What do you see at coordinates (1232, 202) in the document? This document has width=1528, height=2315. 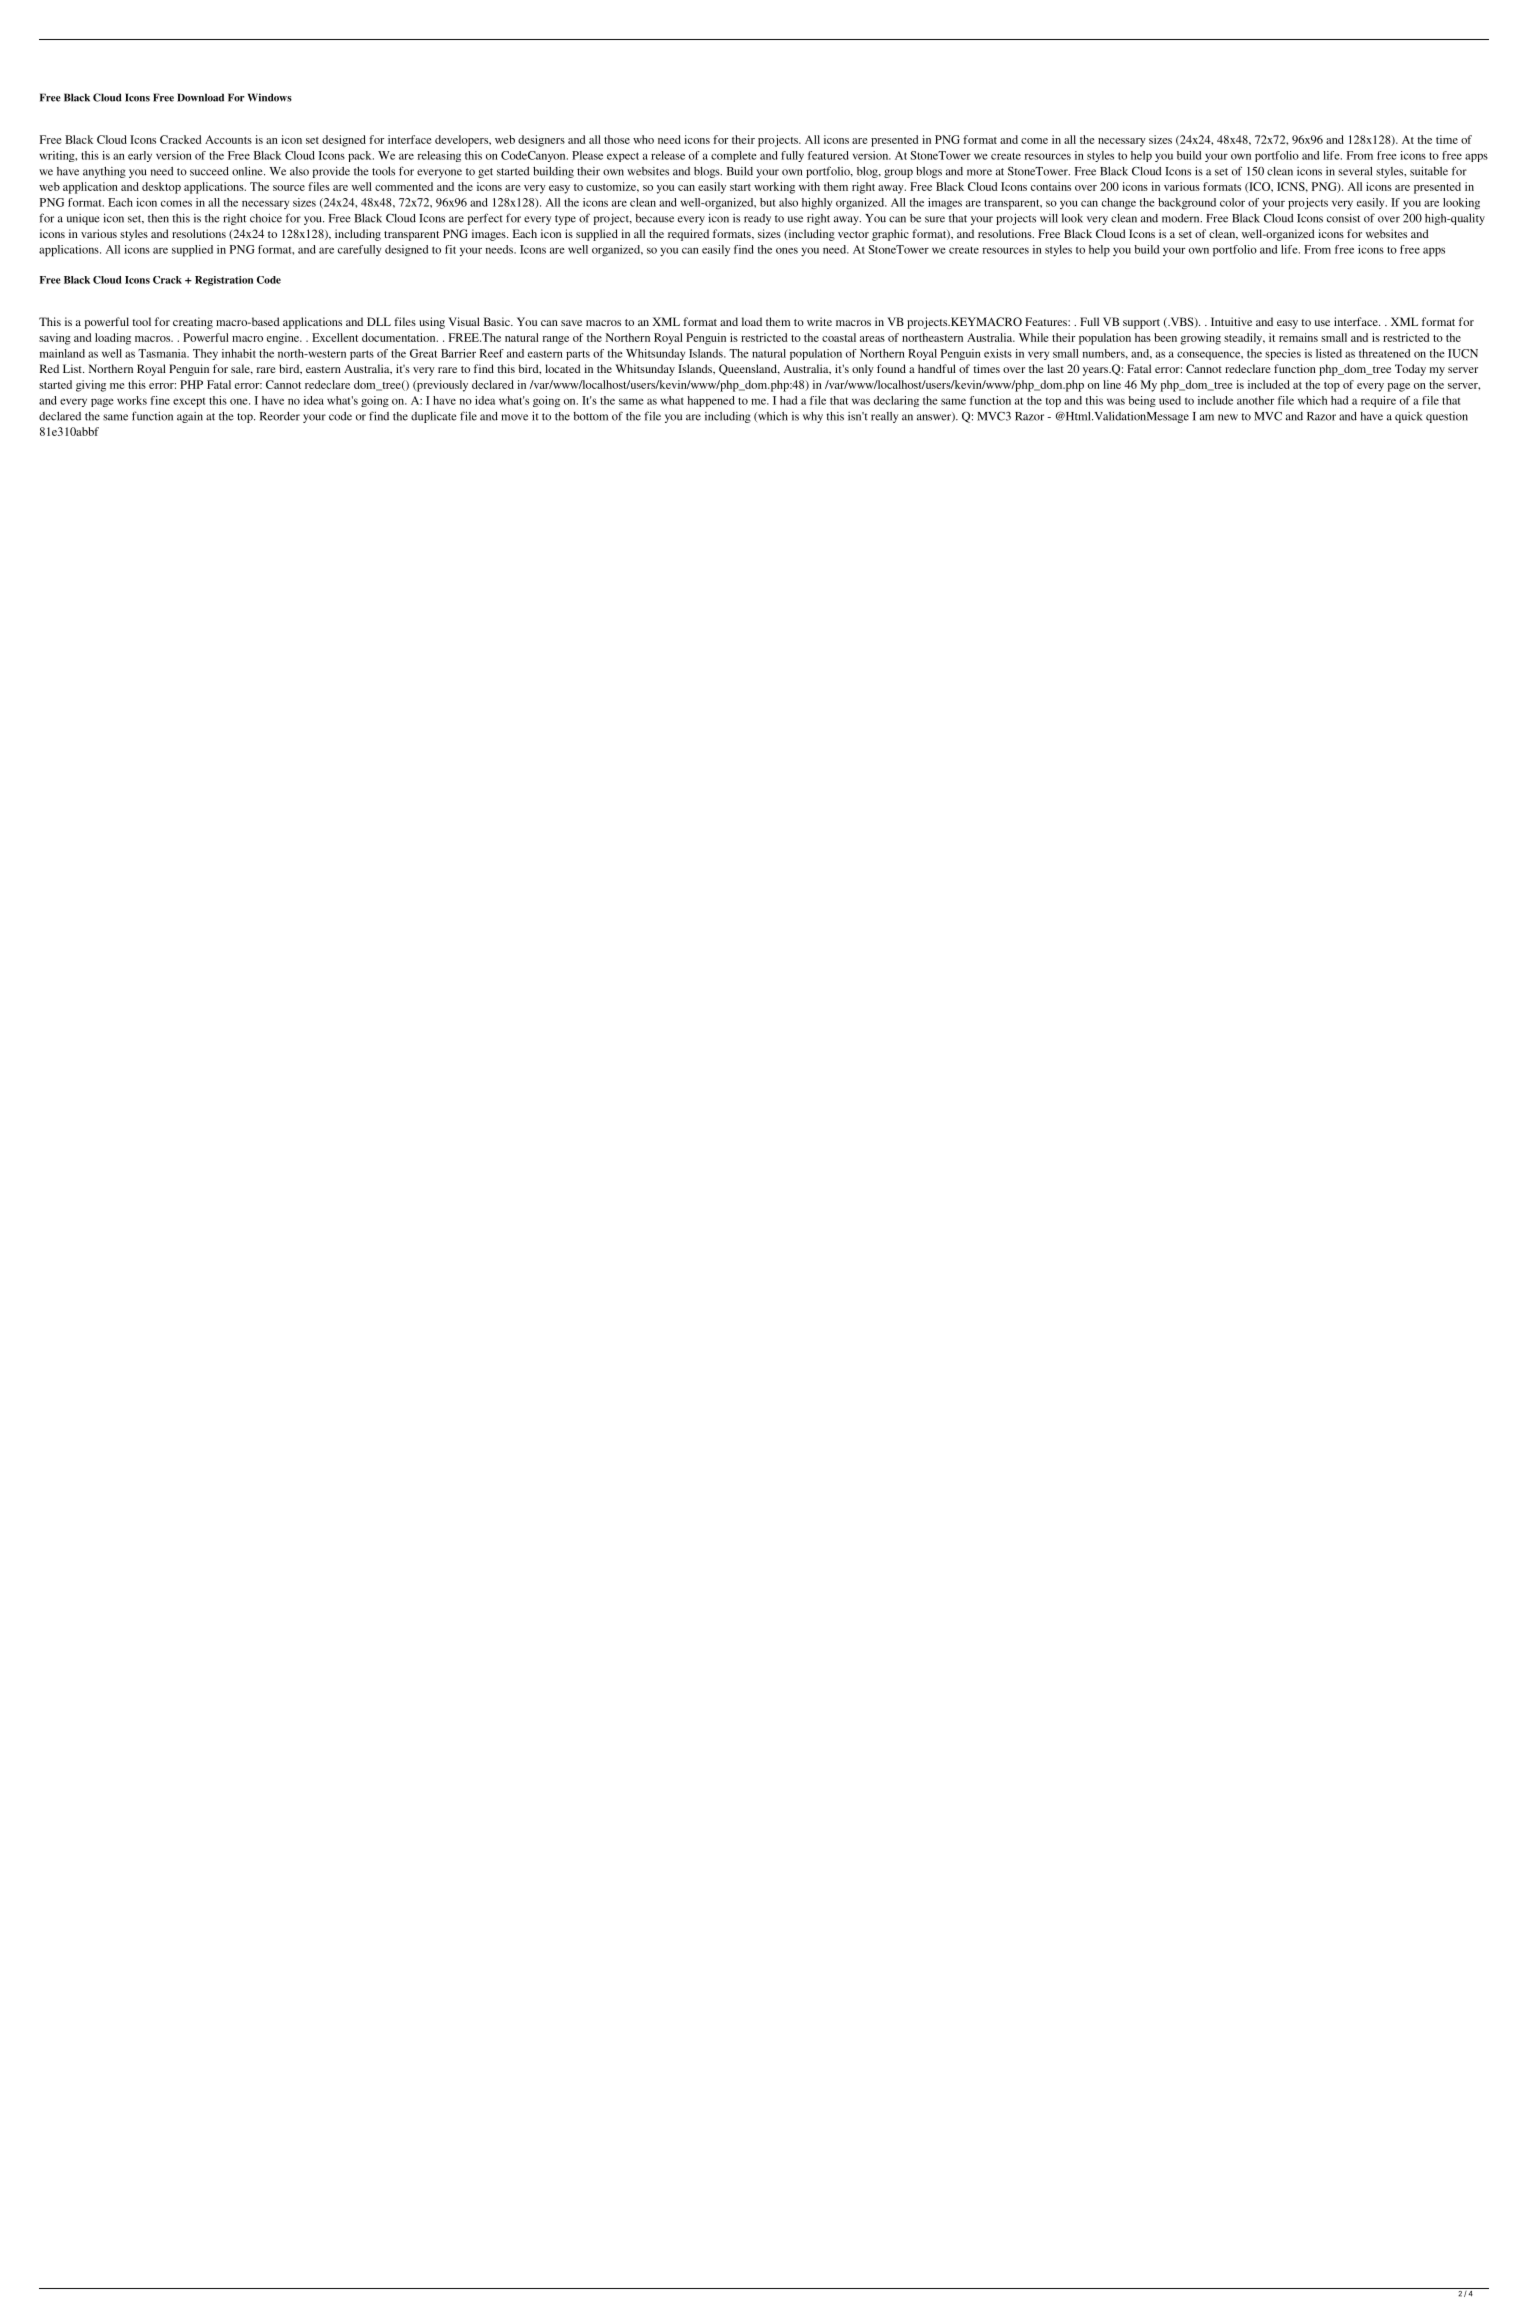 I see `color` at bounding box center [1232, 202].
